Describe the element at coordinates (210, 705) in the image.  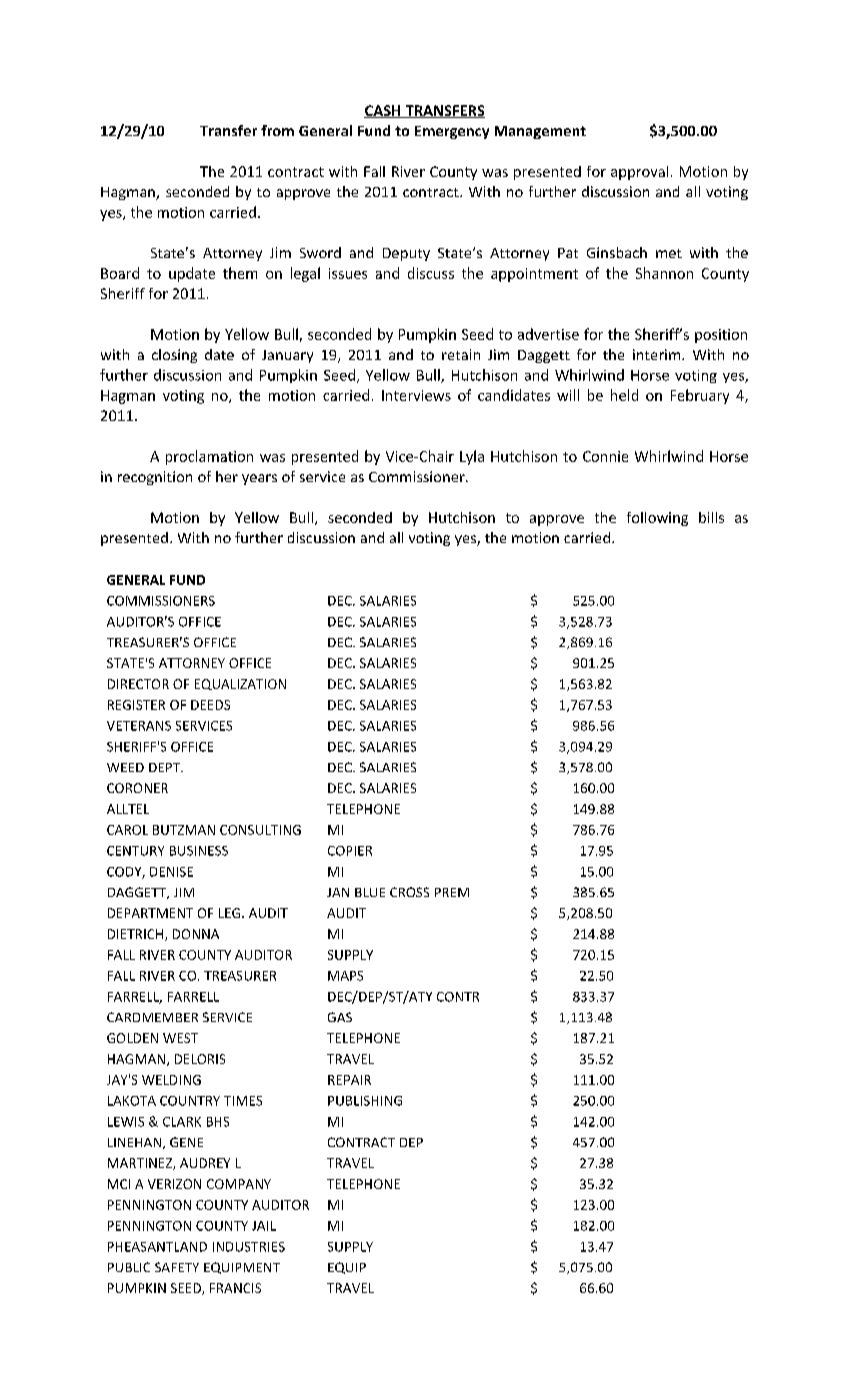
I see `DEEDS` at that location.
